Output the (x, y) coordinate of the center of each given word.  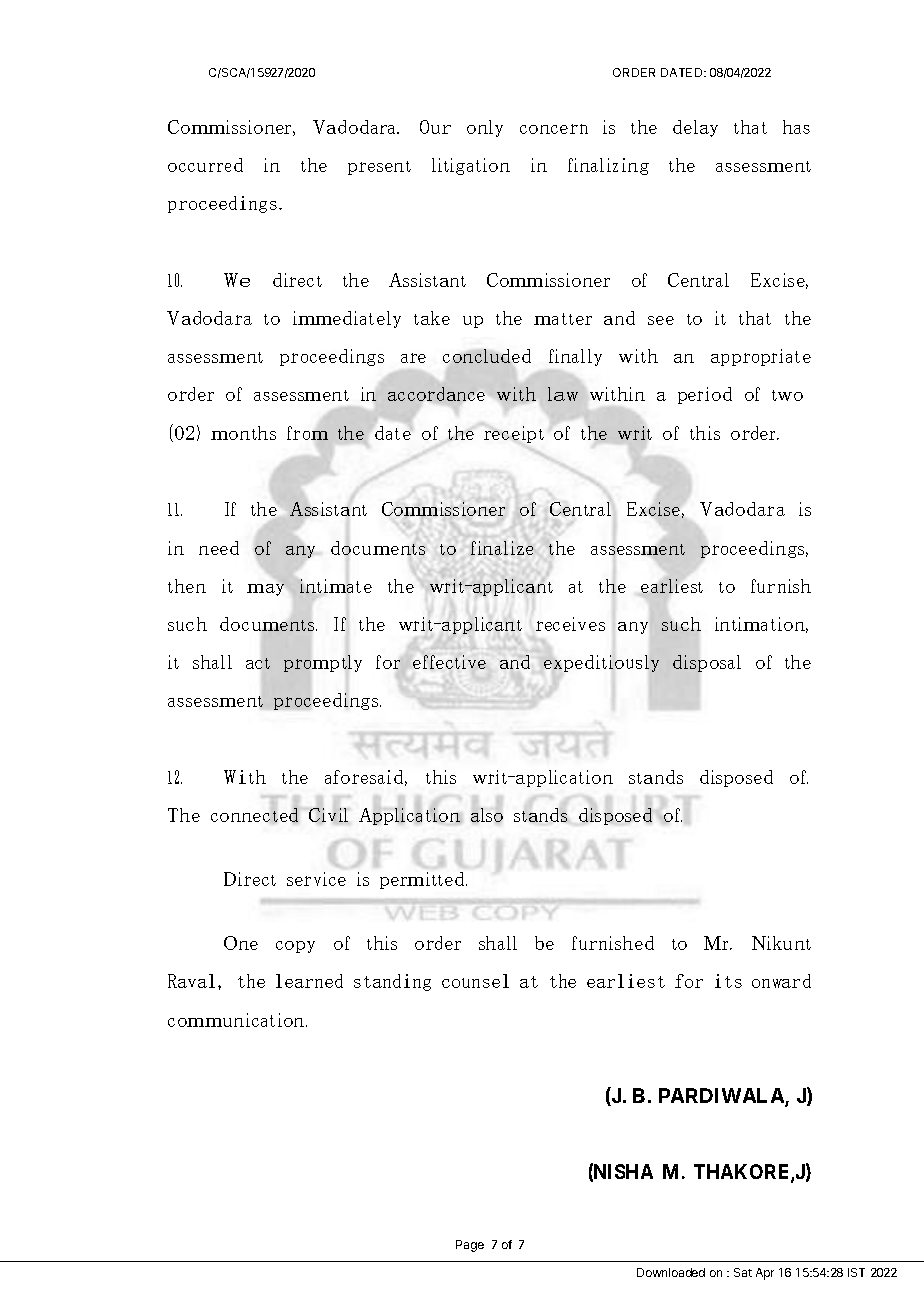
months (243, 433)
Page (470, 1246)
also (487, 815)
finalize (502, 548)
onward (781, 981)
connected (254, 814)
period (705, 395)
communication (237, 1020)
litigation (471, 166)
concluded (487, 356)
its (728, 981)
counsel (475, 981)
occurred (205, 165)
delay (695, 128)
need (219, 548)
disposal (707, 664)
